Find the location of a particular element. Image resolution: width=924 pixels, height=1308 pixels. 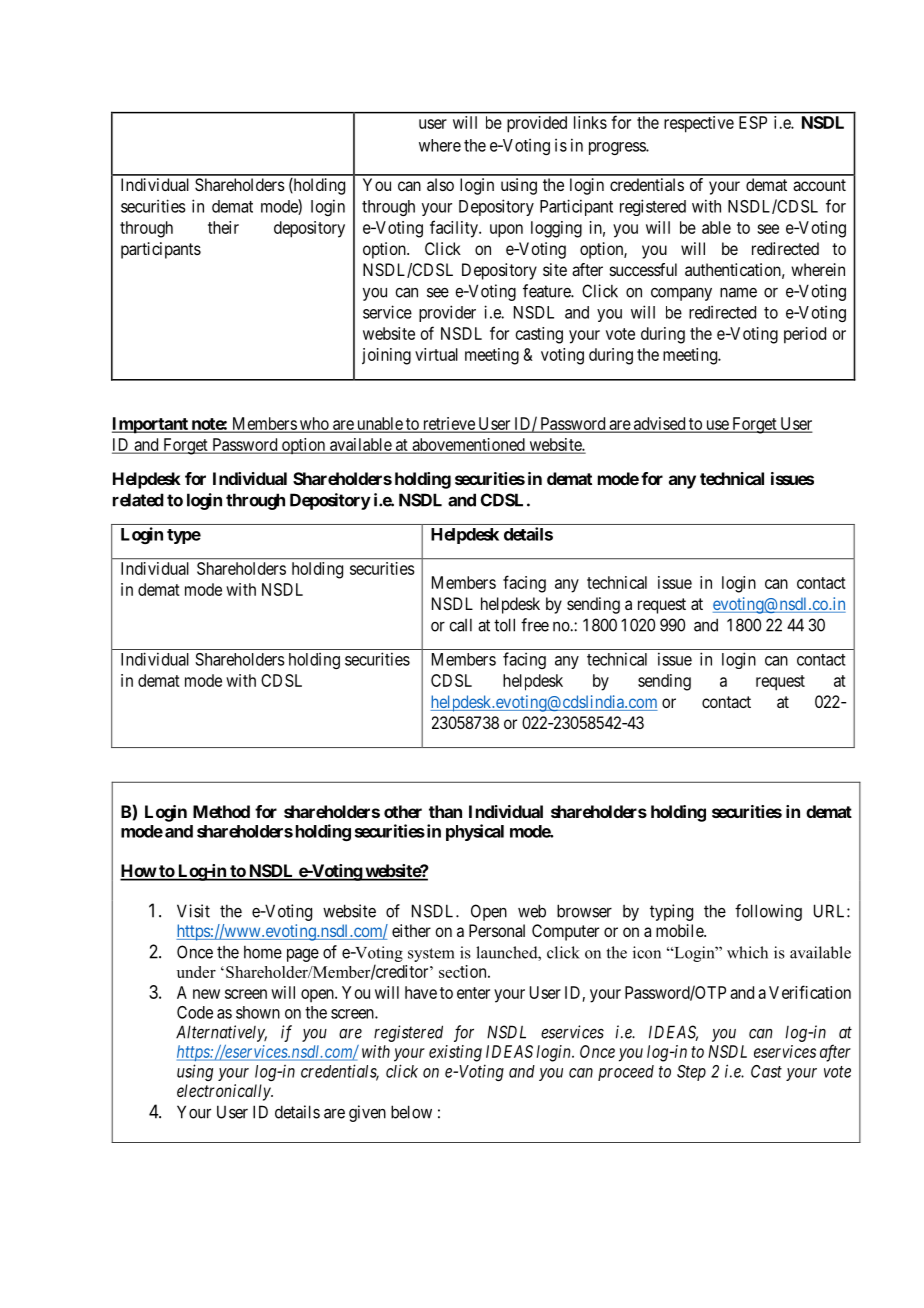

existing is located at coordinates (455, 1053).
